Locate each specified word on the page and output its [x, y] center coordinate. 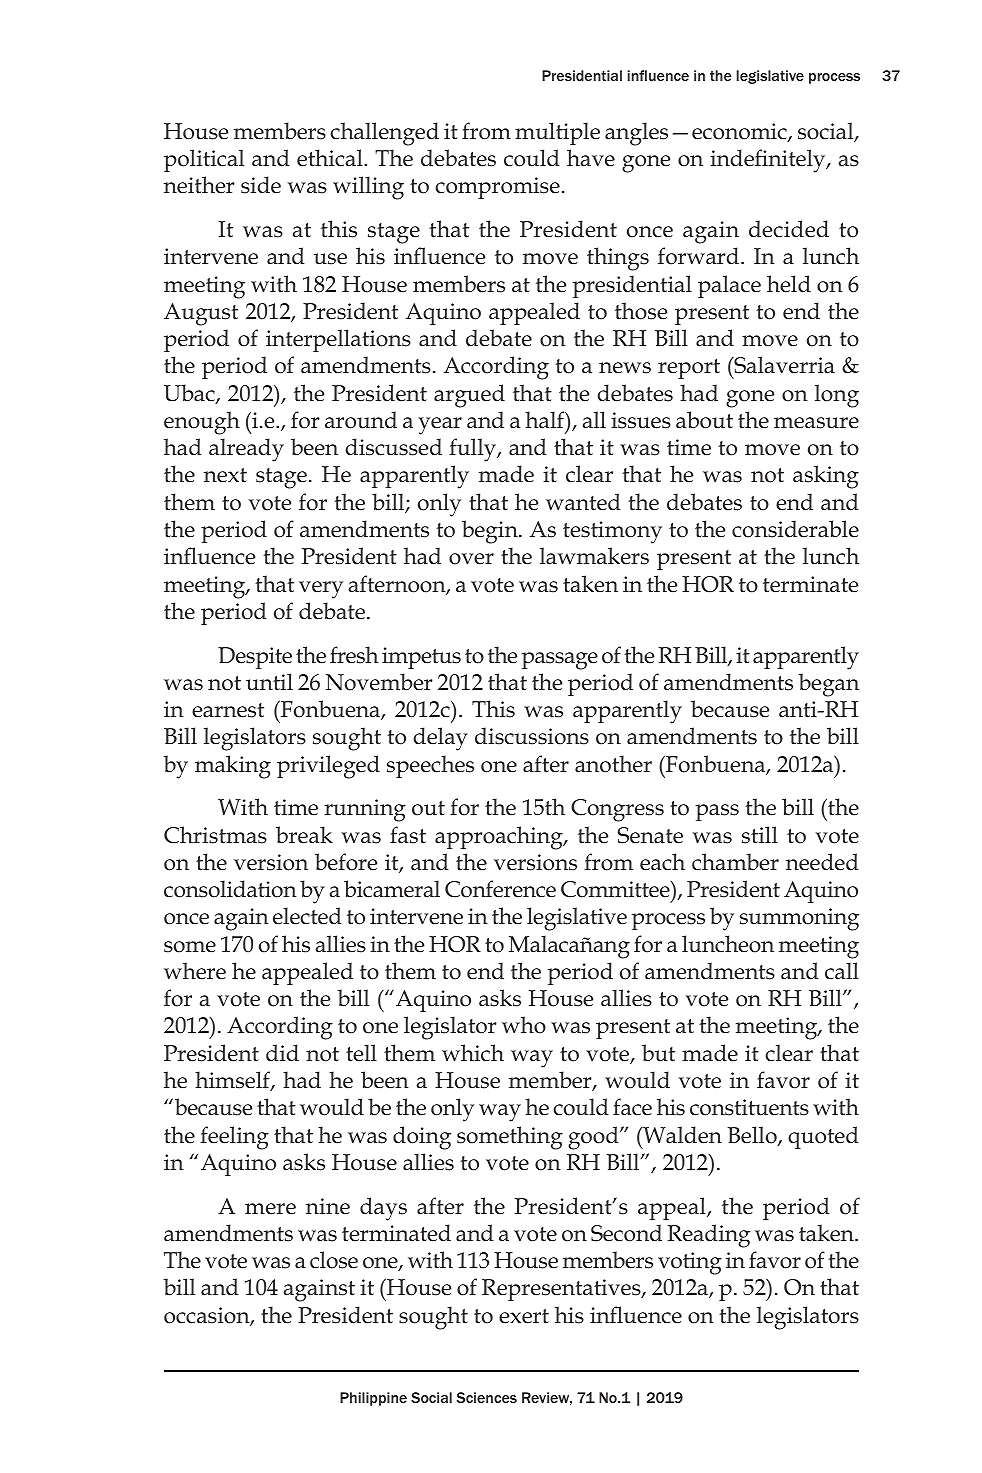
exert [524, 1316]
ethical [331, 158]
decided [789, 229]
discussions [532, 736]
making [233, 767]
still [760, 835]
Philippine [373, 1399]
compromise [498, 188]
